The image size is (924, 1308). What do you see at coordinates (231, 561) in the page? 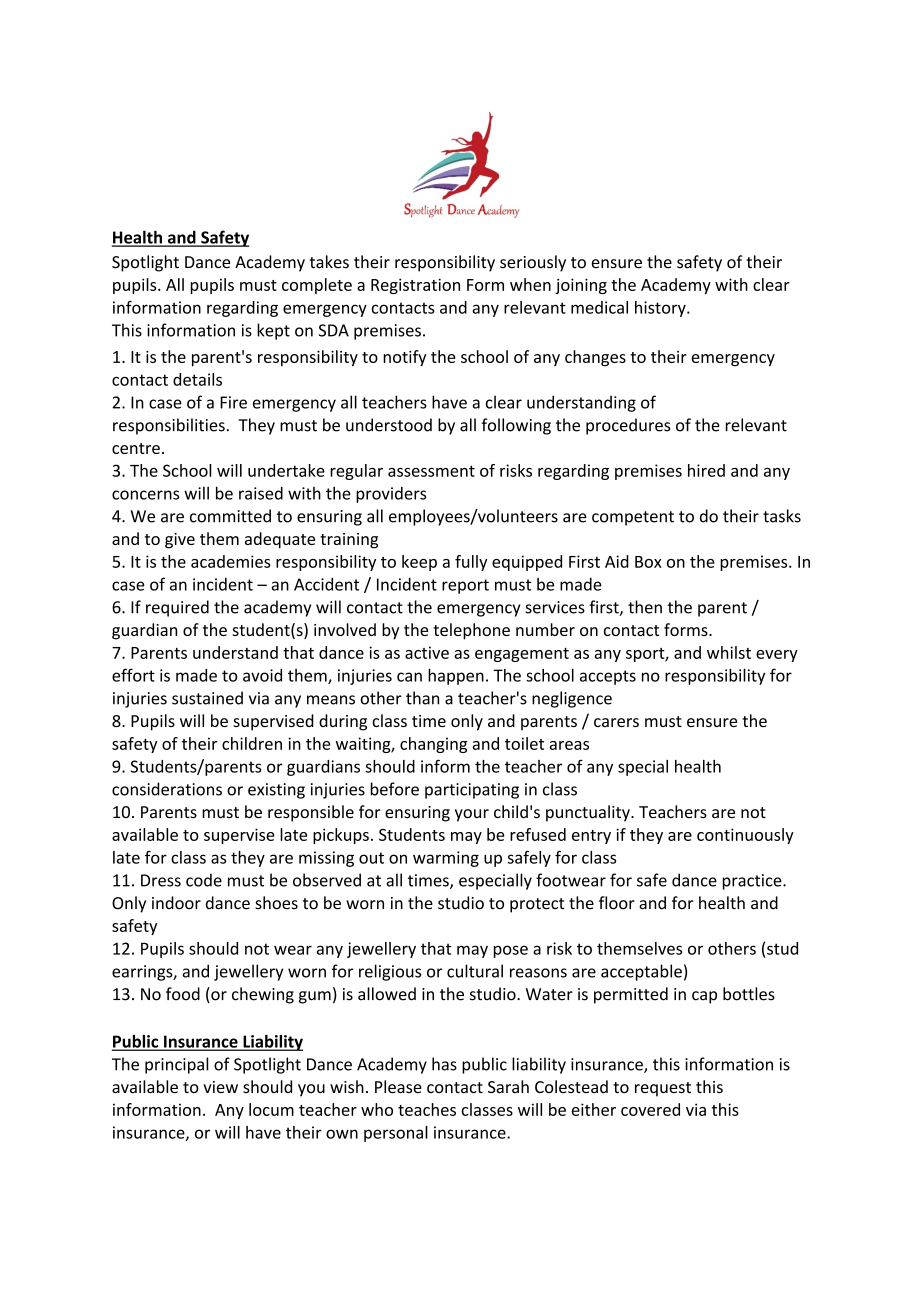
I see `academies` at bounding box center [231, 561].
